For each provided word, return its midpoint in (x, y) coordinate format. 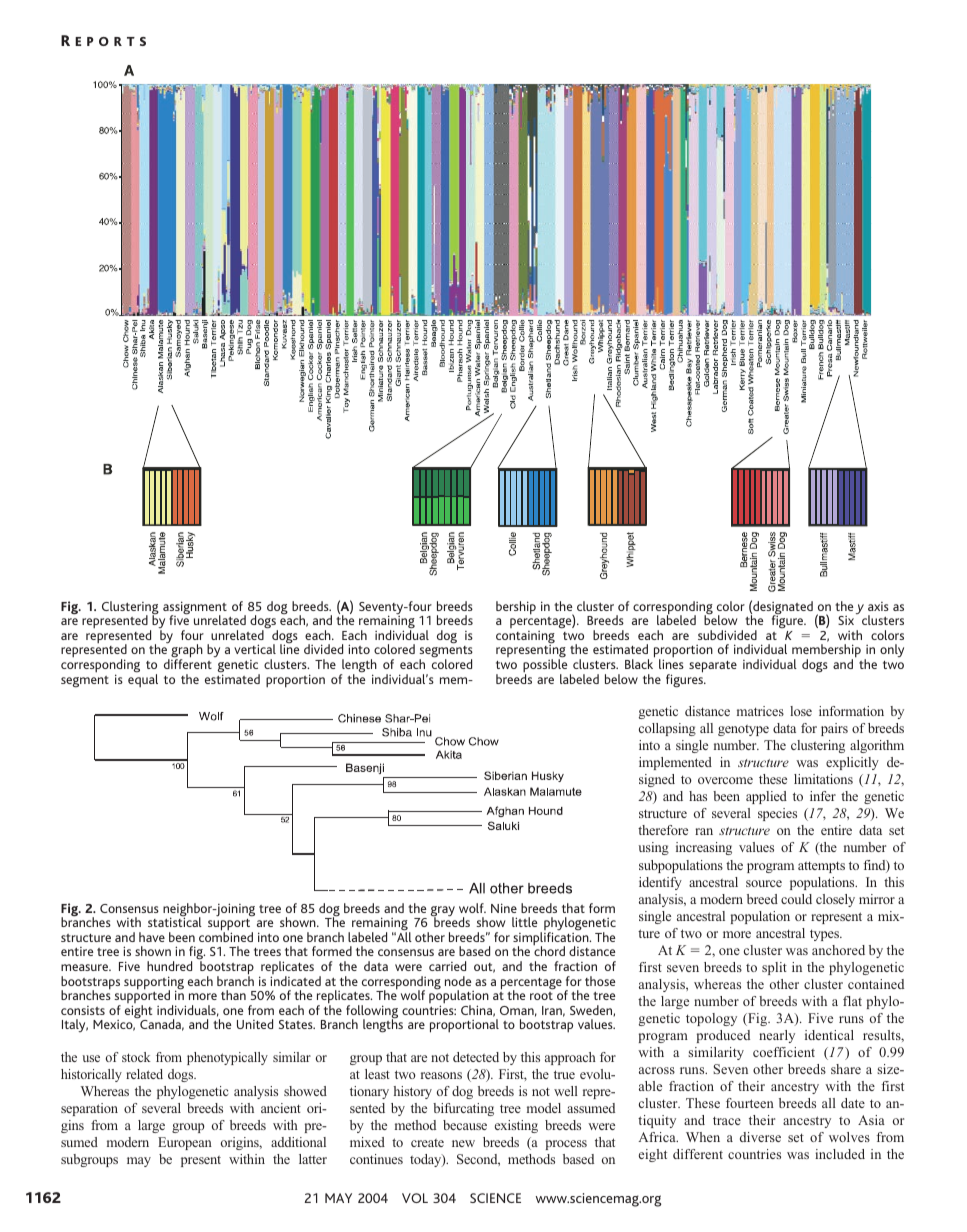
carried (447, 966)
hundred (169, 966)
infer (823, 796)
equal (143, 679)
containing (525, 638)
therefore (663, 830)
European (185, 1143)
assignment (195, 609)
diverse (760, 1137)
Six (846, 620)
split (774, 968)
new (463, 1143)
